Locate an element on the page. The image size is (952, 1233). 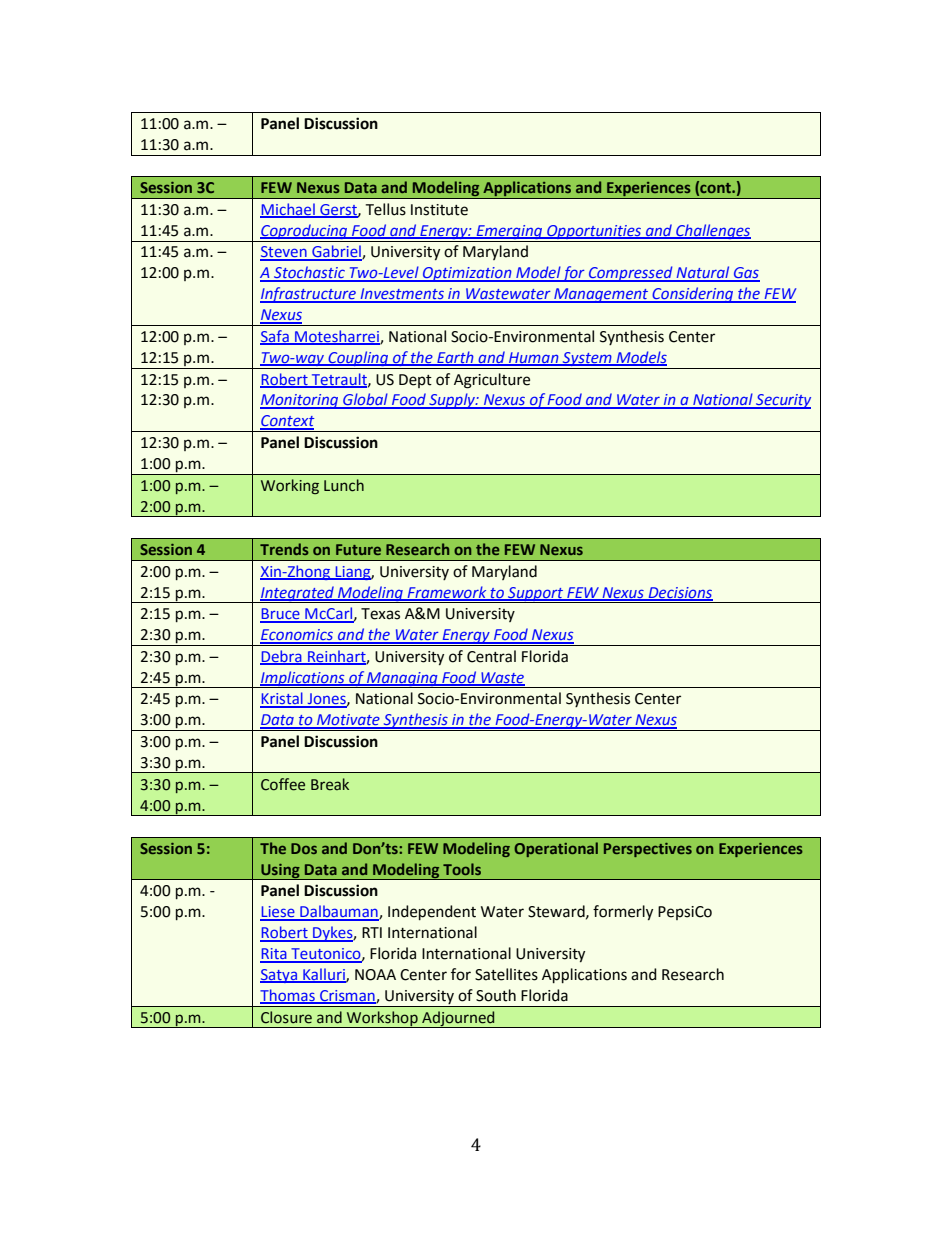
Texas is located at coordinates (380, 614).
